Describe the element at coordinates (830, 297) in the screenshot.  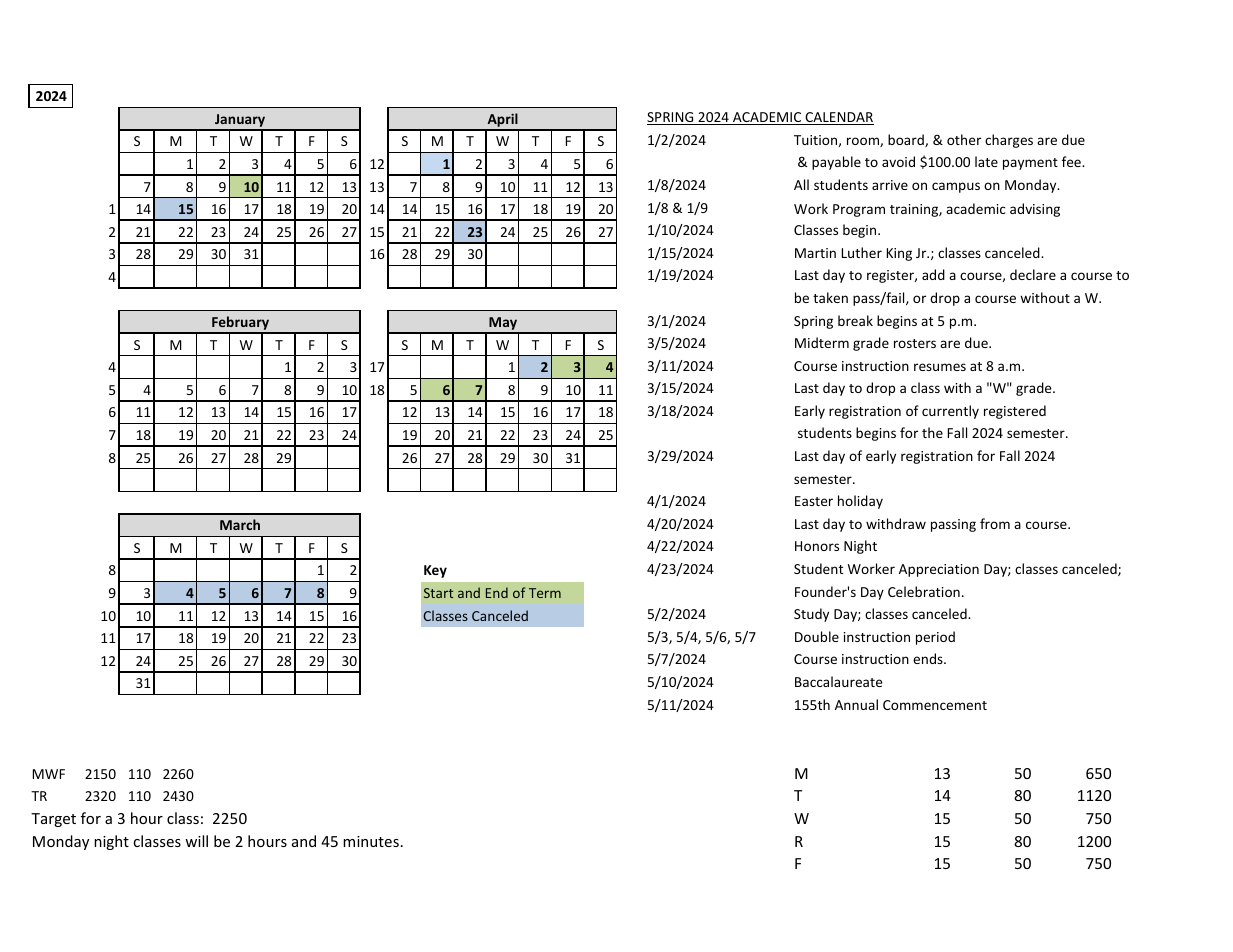
I see `taken` at that location.
